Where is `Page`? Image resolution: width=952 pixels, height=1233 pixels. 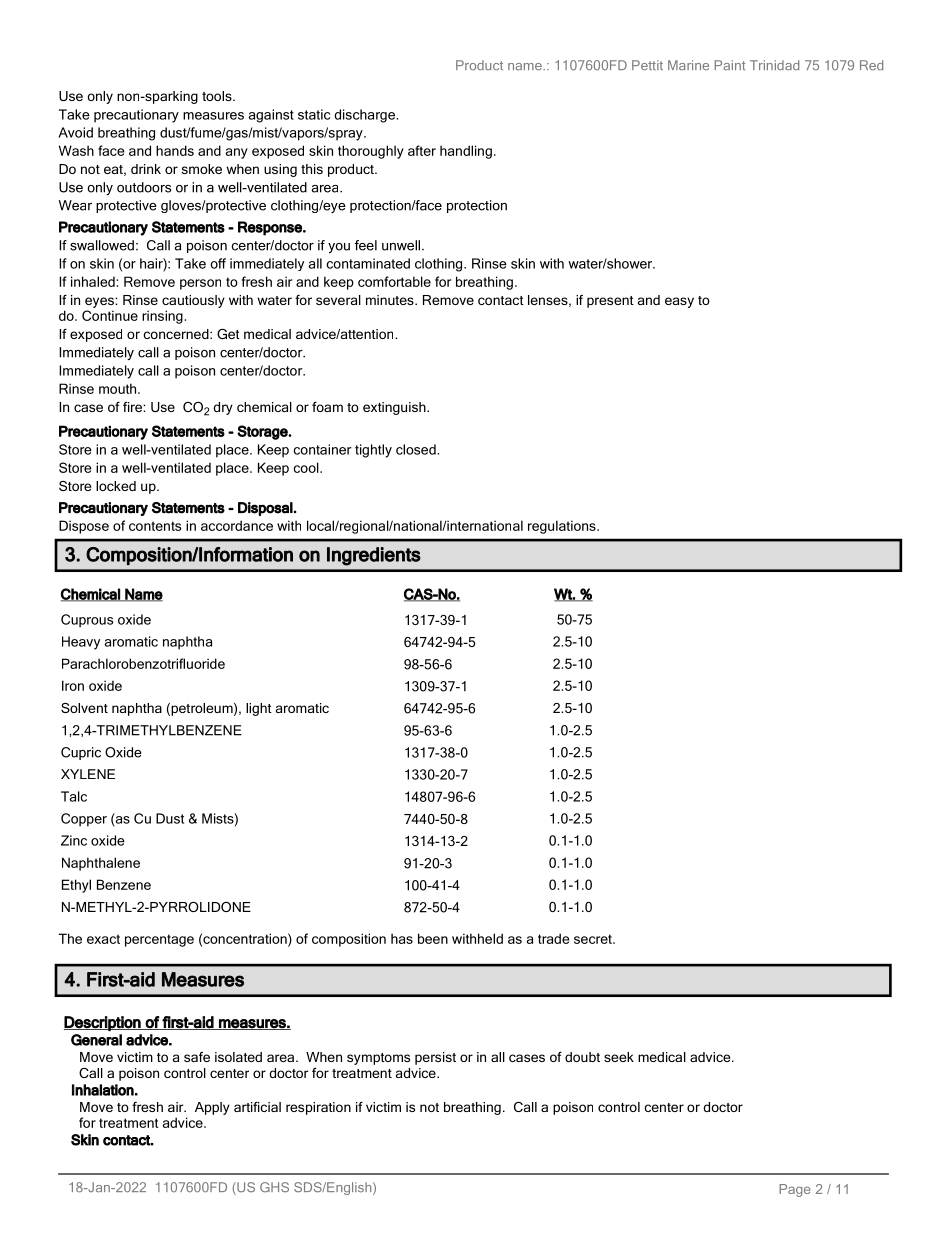
Page is located at coordinates (794, 1190).
